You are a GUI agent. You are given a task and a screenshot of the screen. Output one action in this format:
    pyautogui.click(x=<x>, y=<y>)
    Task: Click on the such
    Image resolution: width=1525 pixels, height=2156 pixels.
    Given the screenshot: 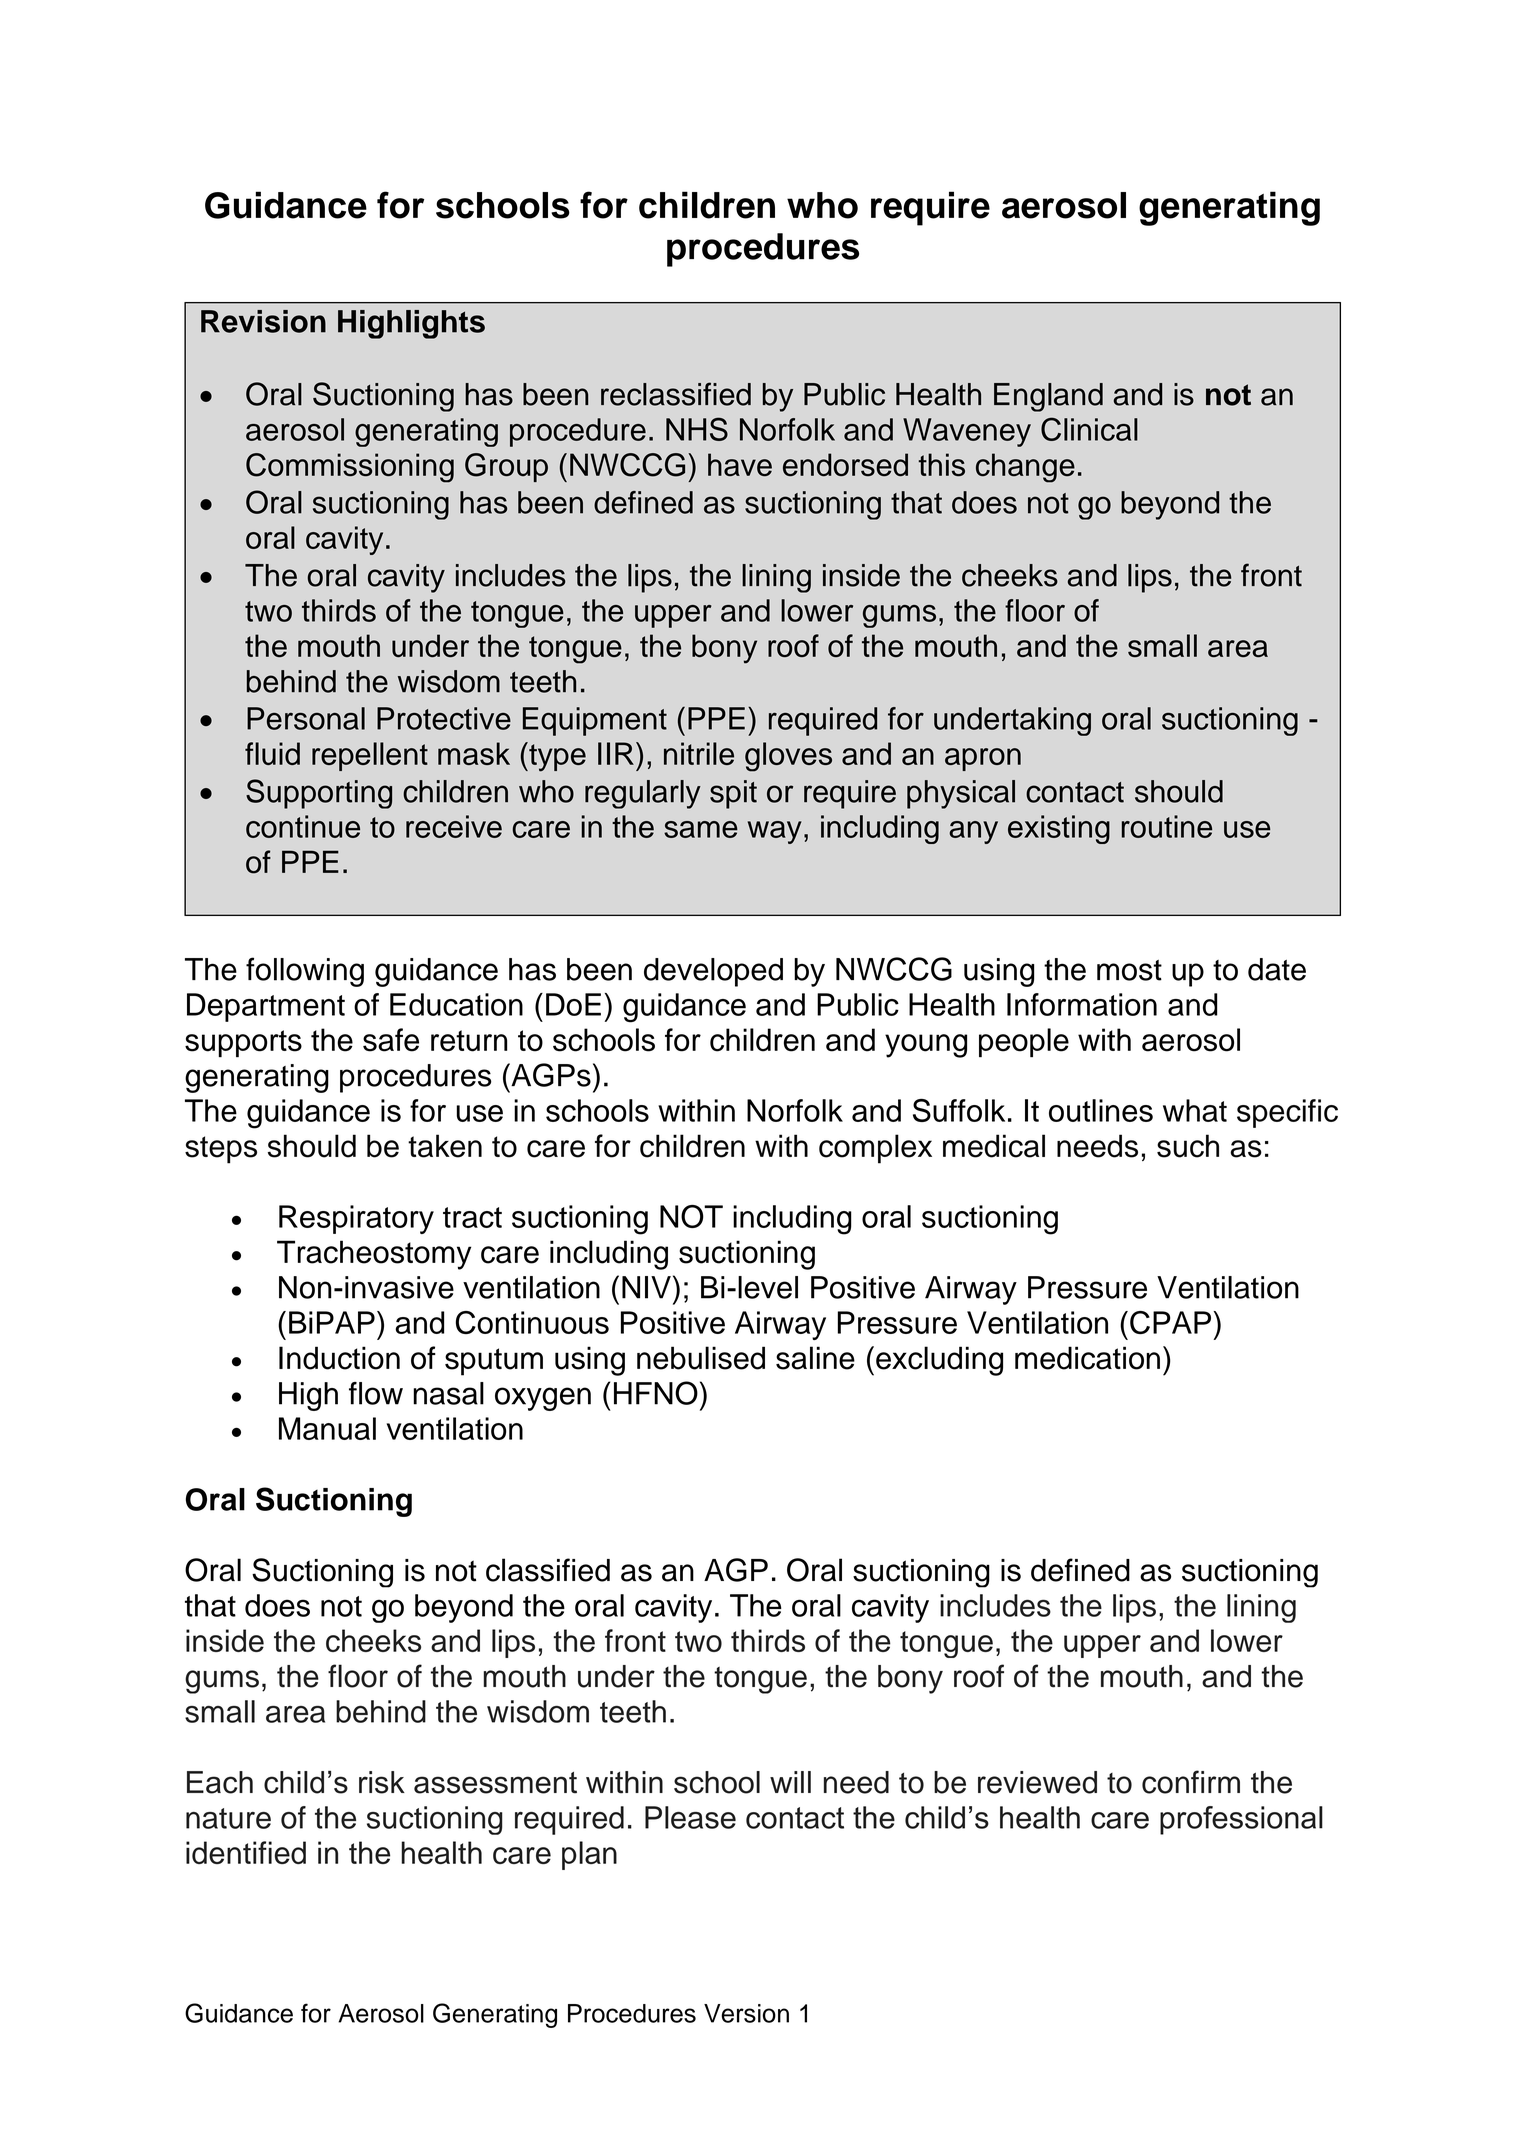 What is the action you would take?
    pyautogui.click(x=1188, y=1146)
